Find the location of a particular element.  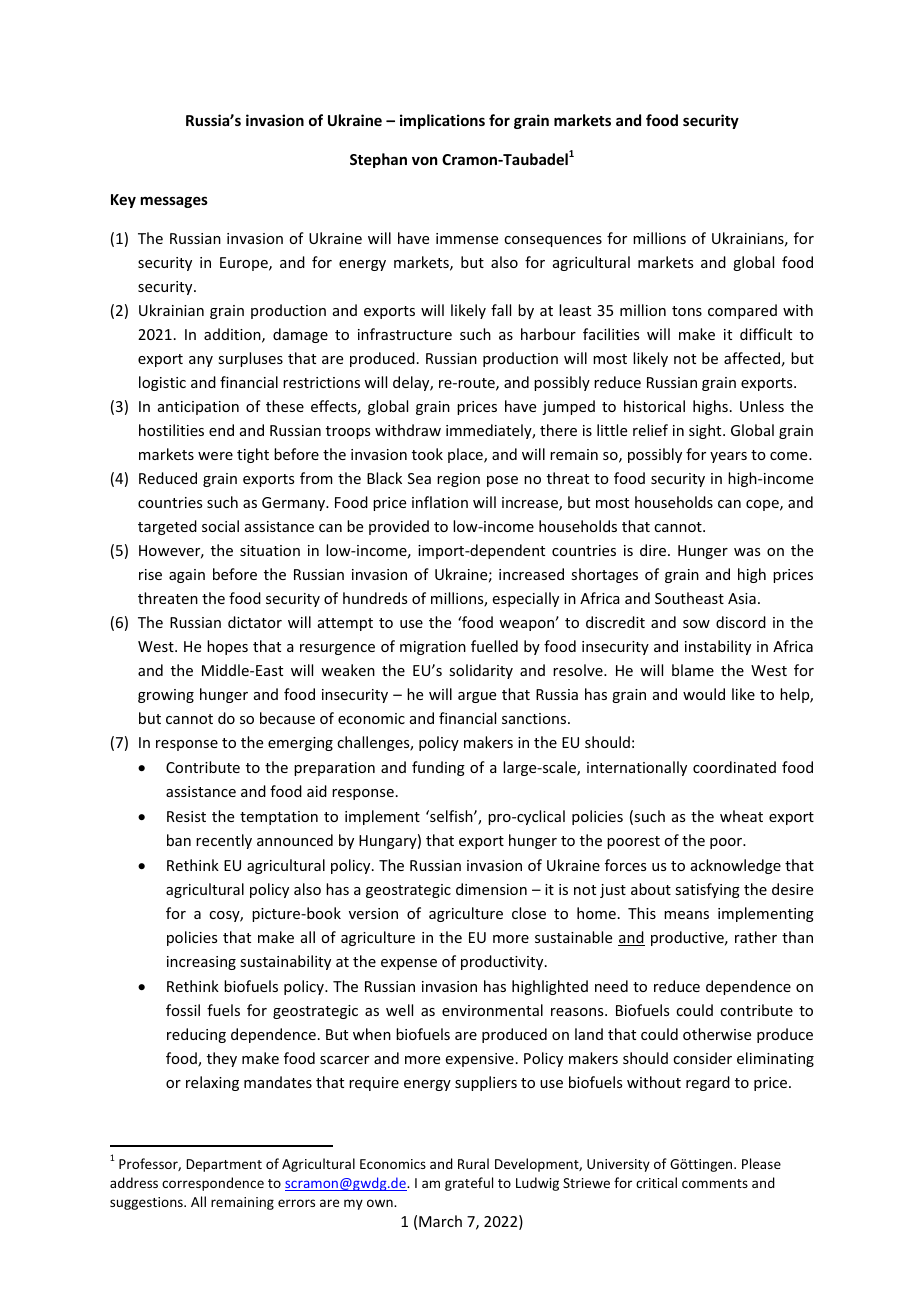

tons is located at coordinates (687, 311).
